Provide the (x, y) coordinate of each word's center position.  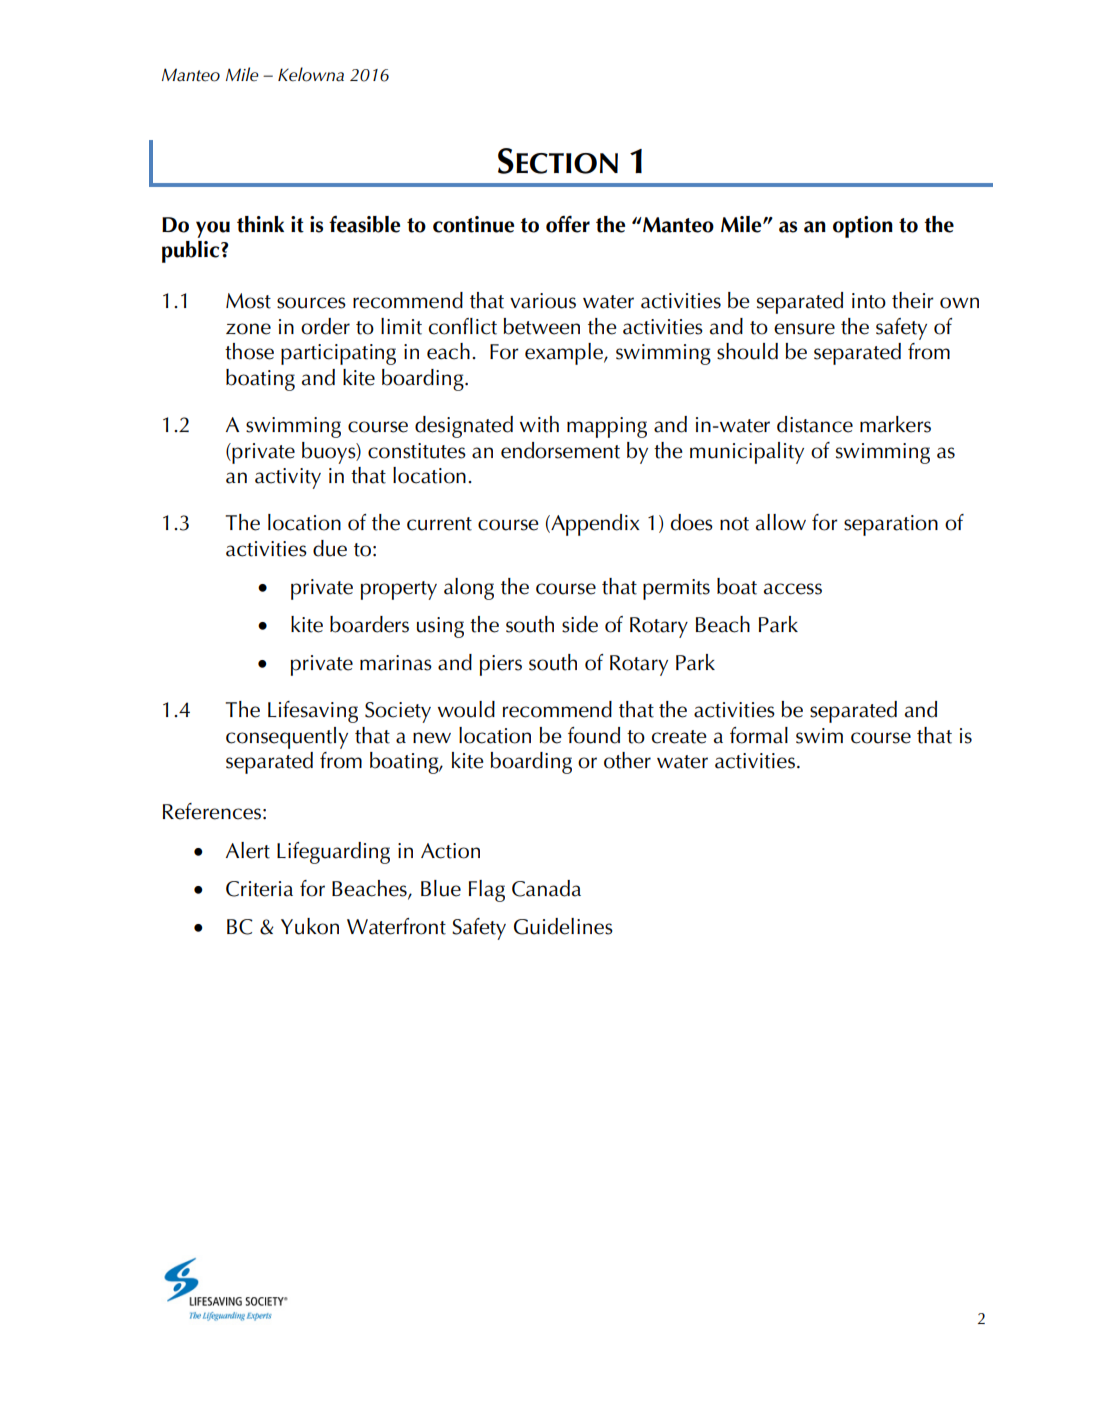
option (863, 227)
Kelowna (311, 74)
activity (288, 478)
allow (781, 522)
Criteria (259, 889)
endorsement (560, 450)
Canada (546, 888)
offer (568, 224)
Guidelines (563, 926)
